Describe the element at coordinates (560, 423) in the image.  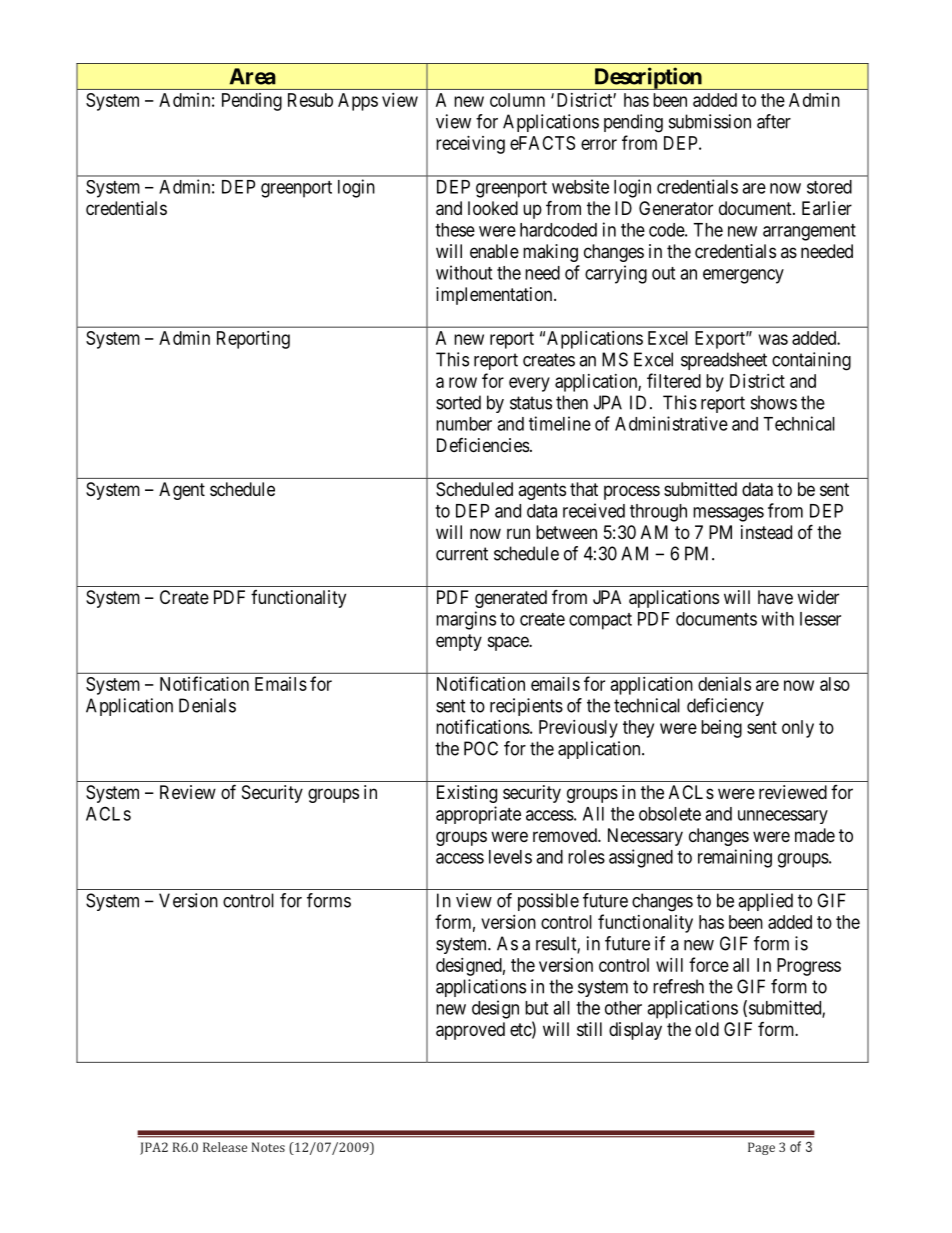
I see `timeline` at that location.
